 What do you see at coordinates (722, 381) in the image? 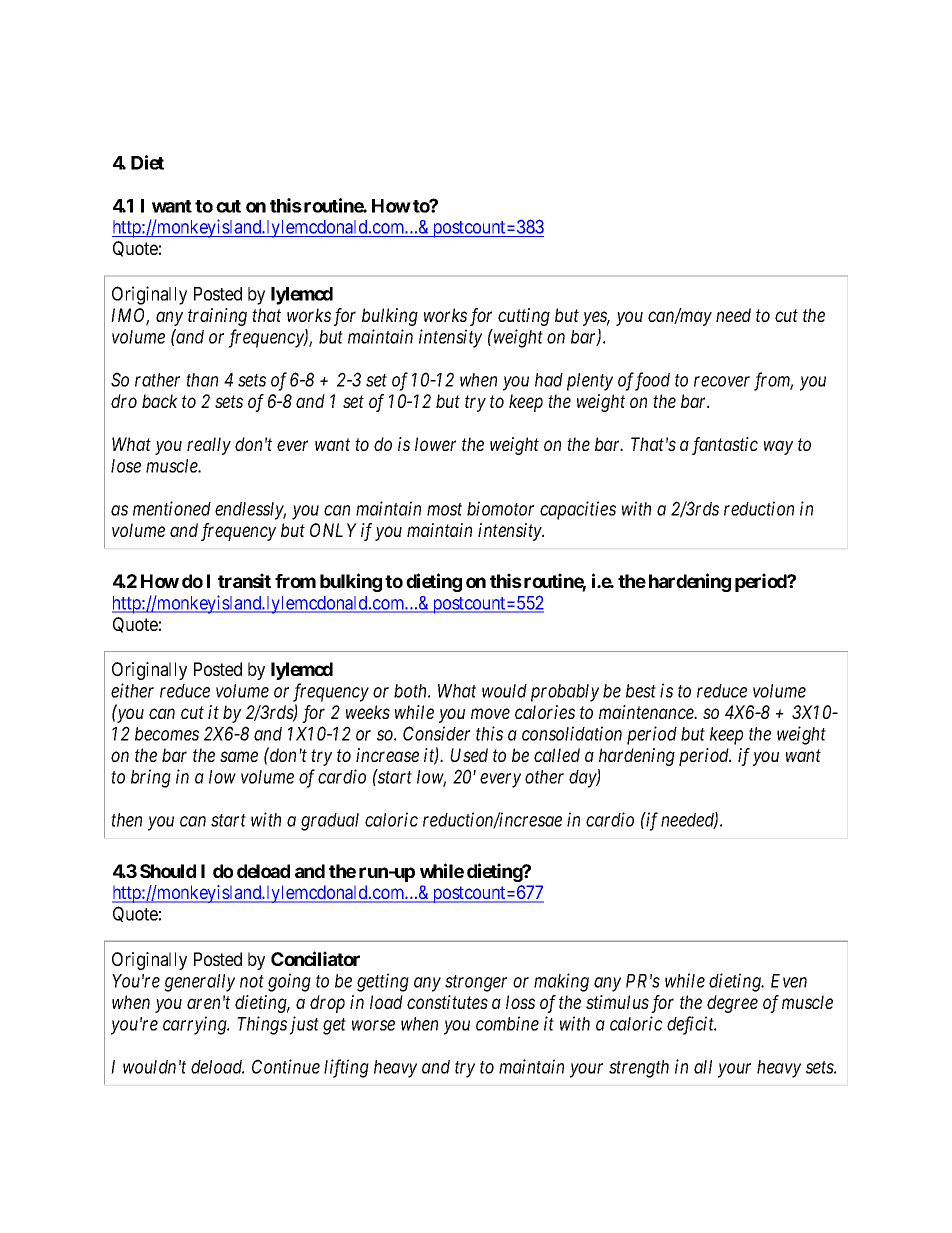
I see `recover` at bounding box center [722, 381].
